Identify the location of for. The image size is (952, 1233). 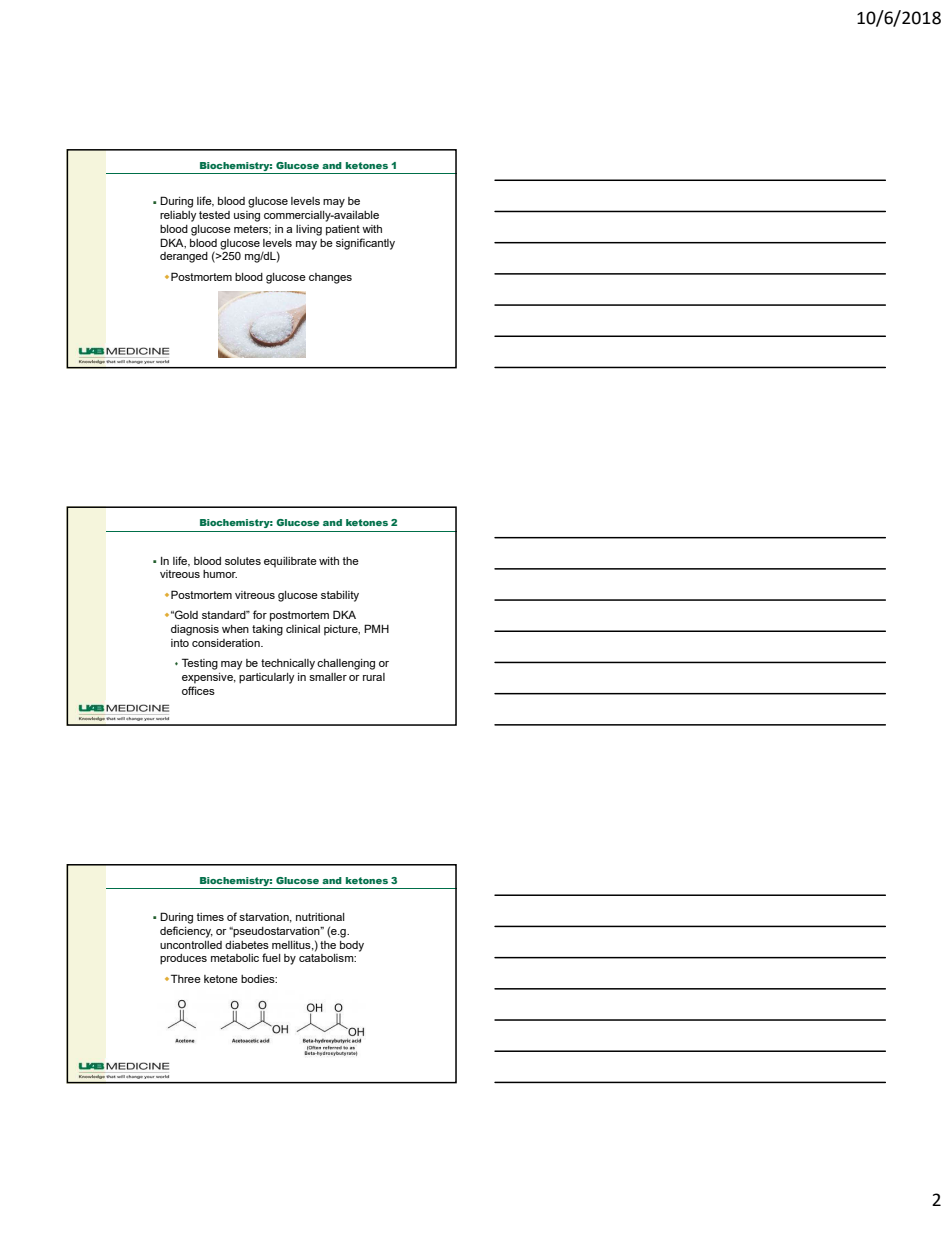
(260, 614).
